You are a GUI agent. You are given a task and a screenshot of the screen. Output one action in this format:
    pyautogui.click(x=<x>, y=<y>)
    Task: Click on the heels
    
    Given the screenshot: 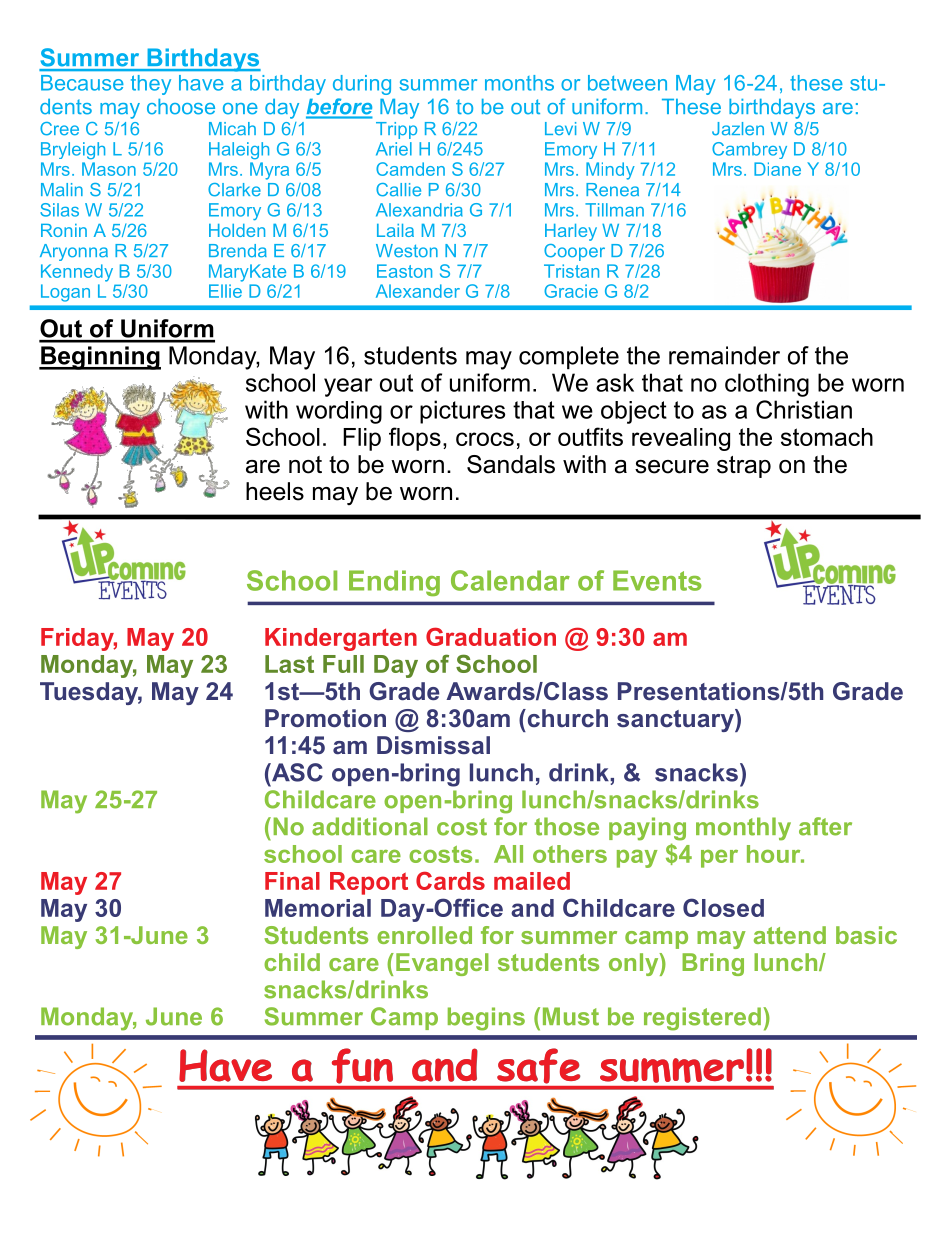 What is the action you would take?
    pyautogui.click(x=275, y=491)
